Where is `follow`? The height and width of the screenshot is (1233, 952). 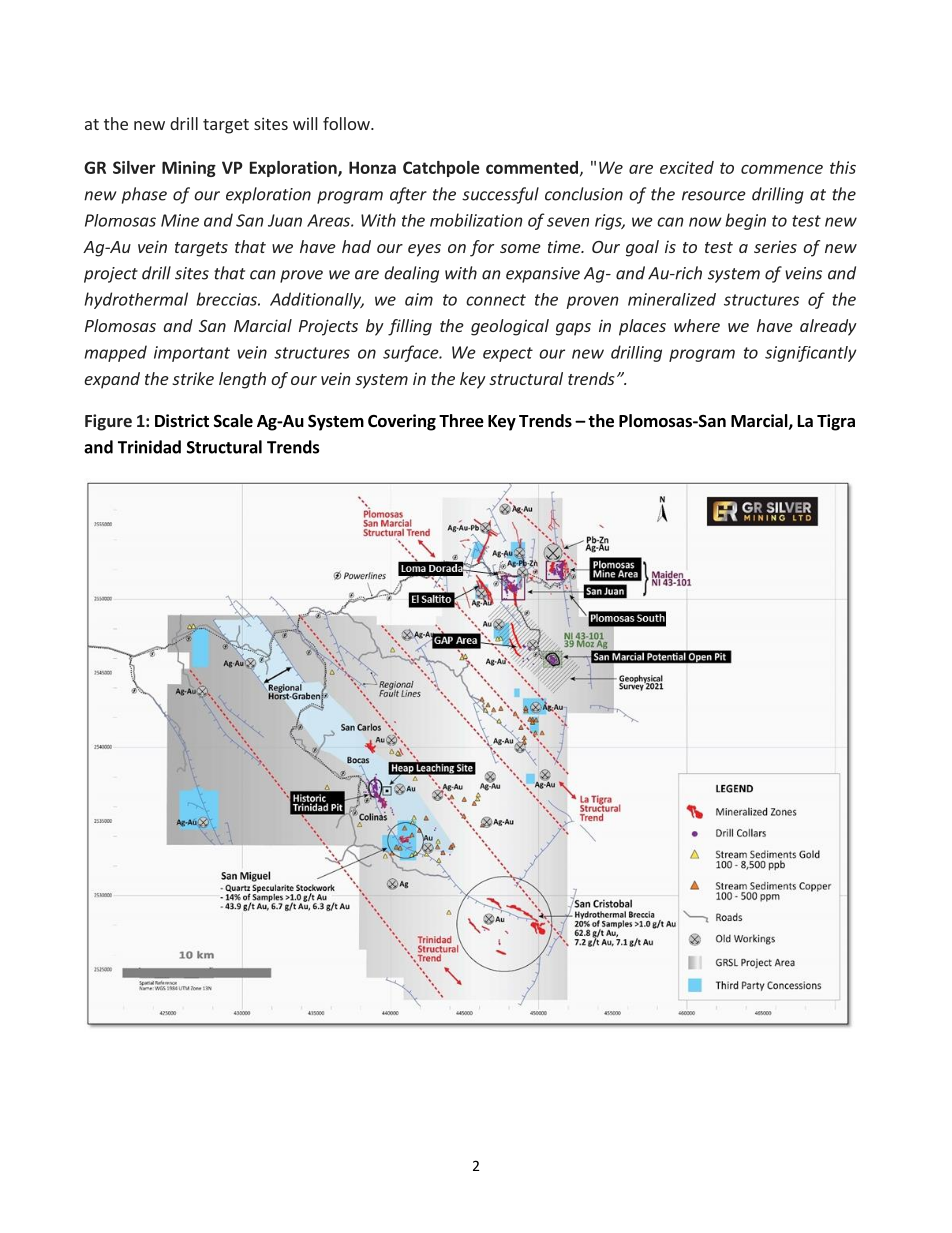 follow is located at coordinates (347, 123).
